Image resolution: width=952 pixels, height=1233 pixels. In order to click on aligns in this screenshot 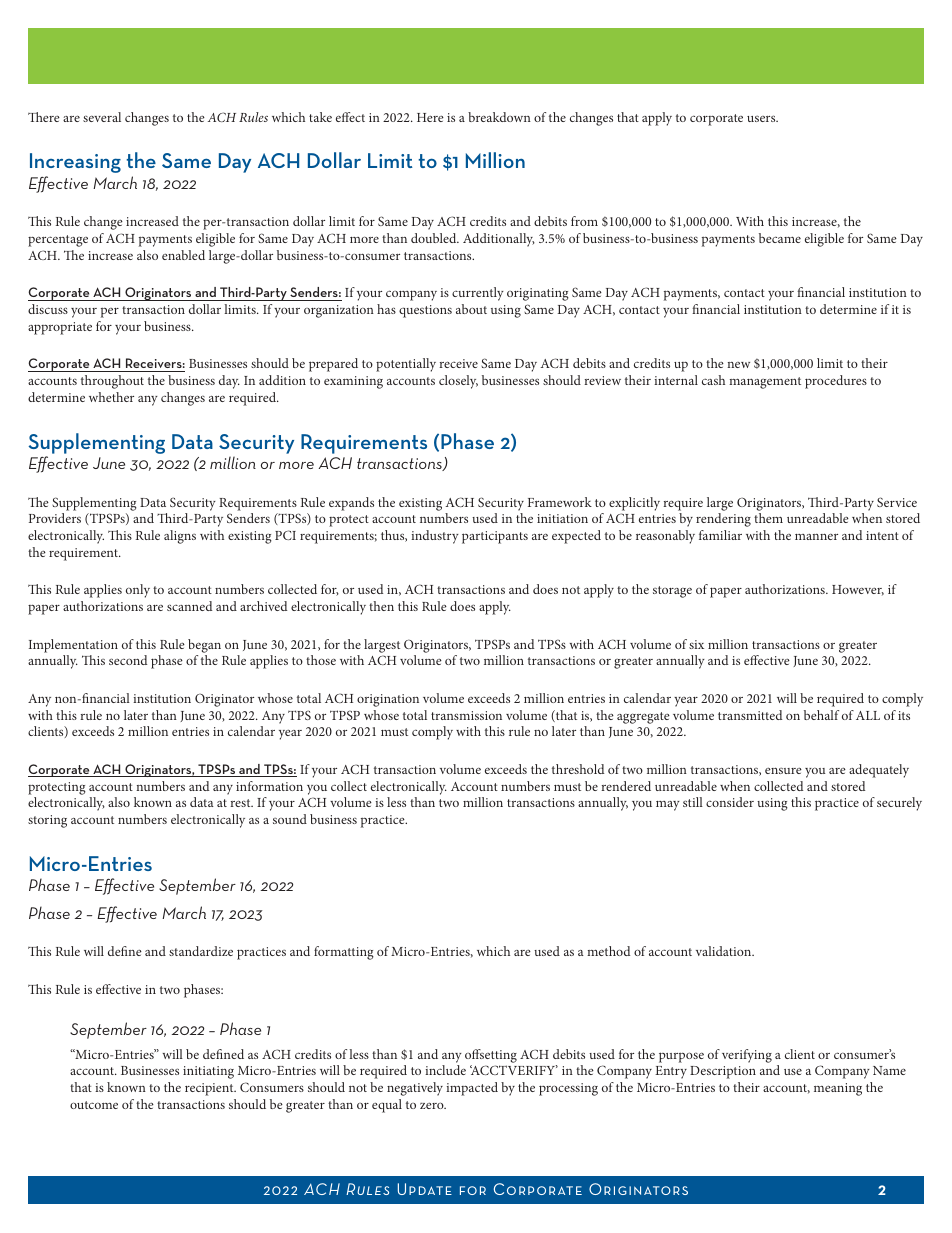, I will do `click(180, 537)`.
